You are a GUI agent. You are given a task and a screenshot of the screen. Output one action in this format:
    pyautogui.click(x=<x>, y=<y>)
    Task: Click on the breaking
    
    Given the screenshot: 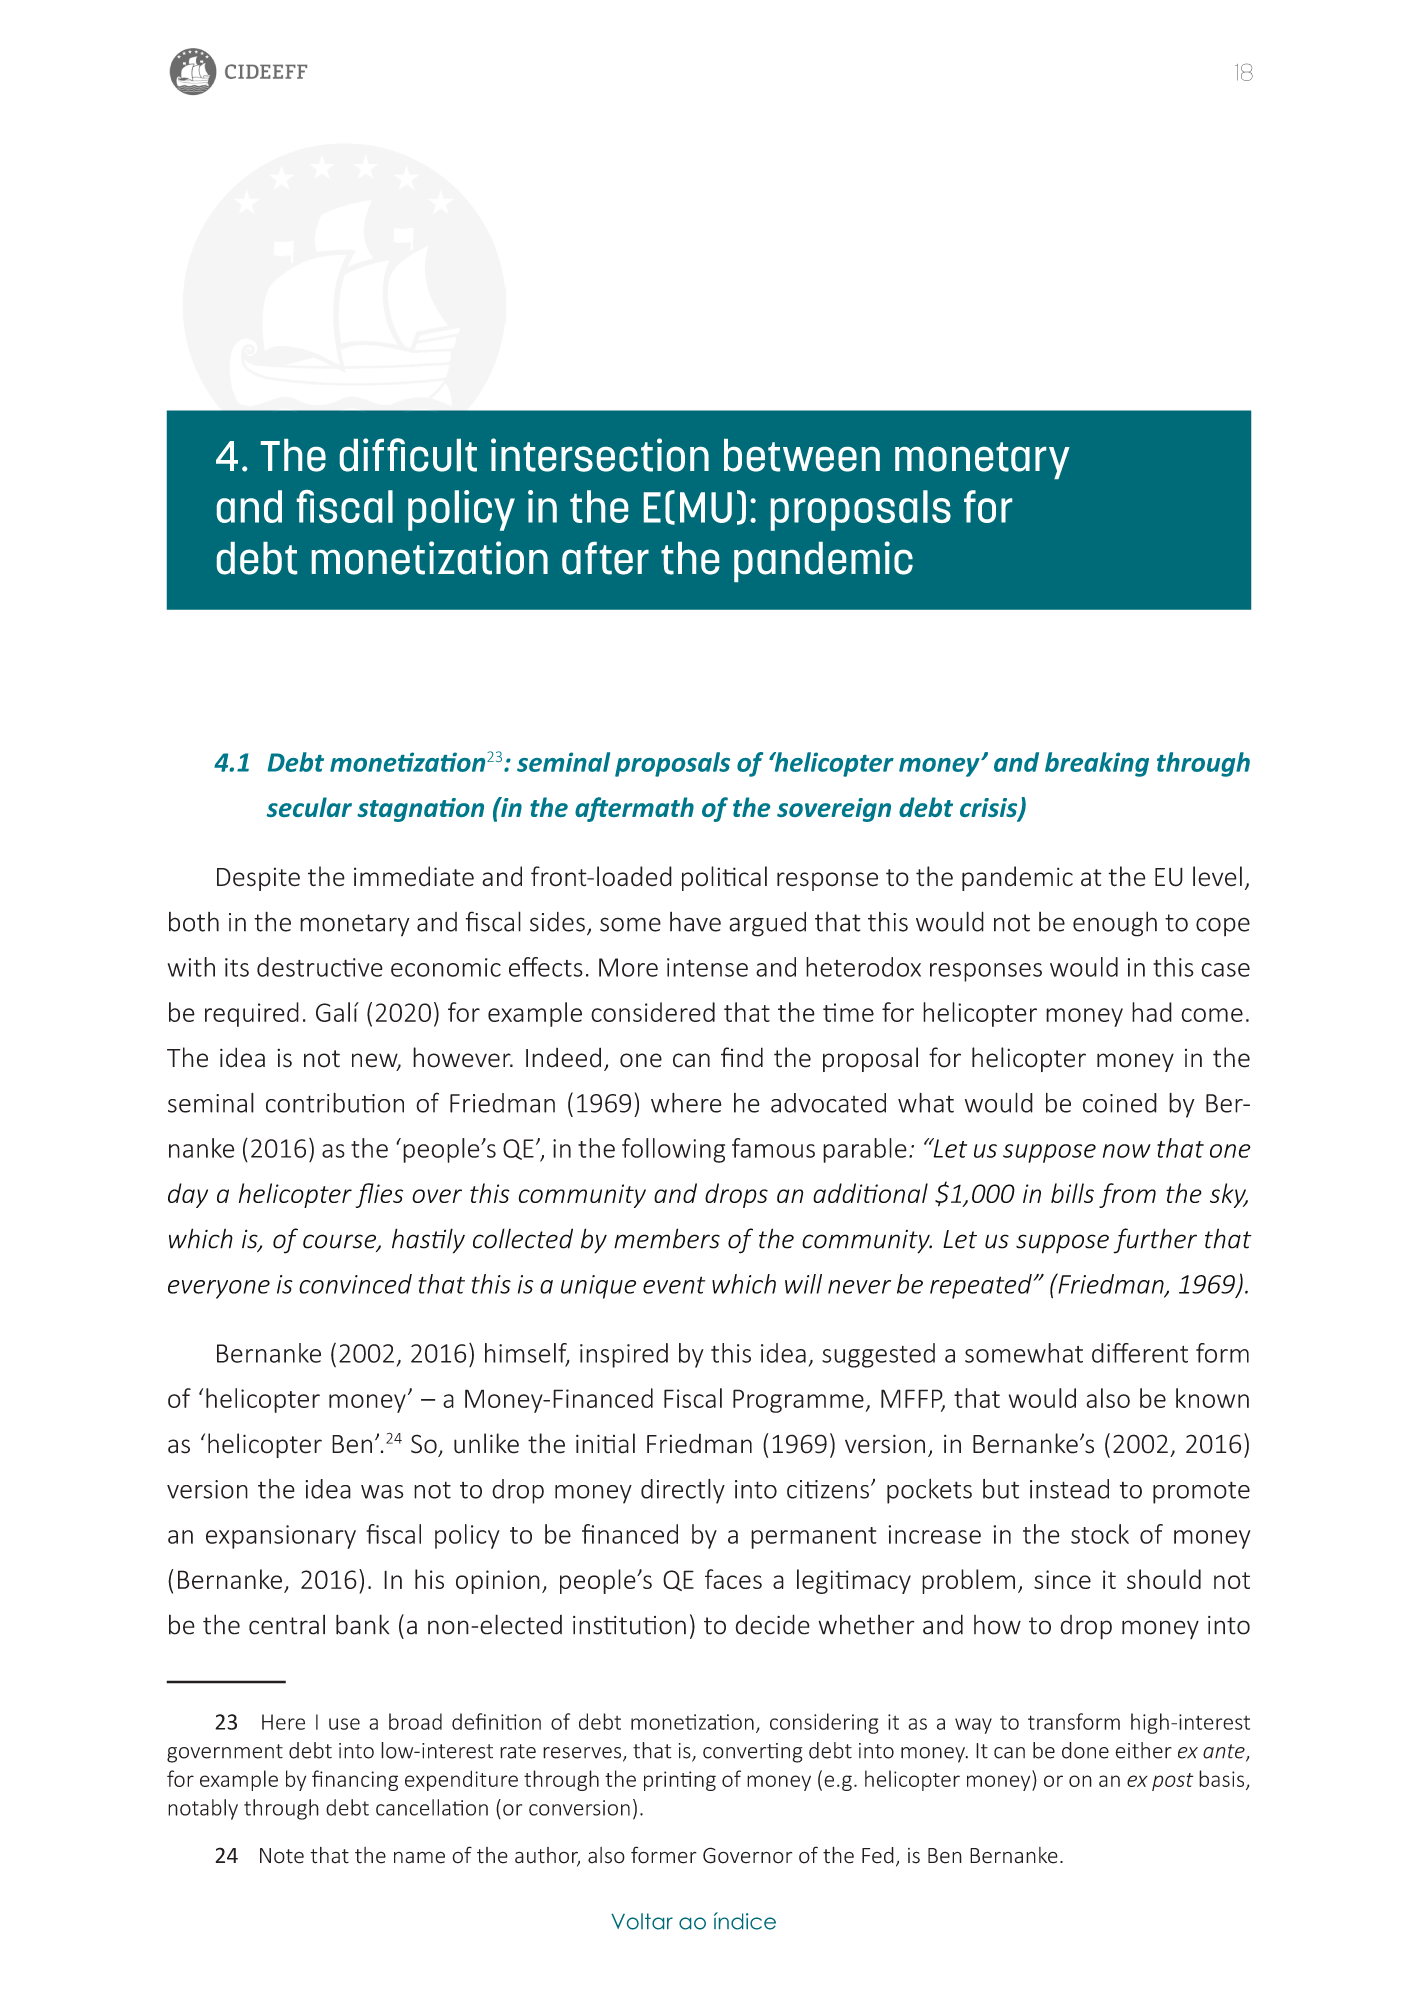 What is the action you would take?
    pyautogui.click(x=1097, y=764)
